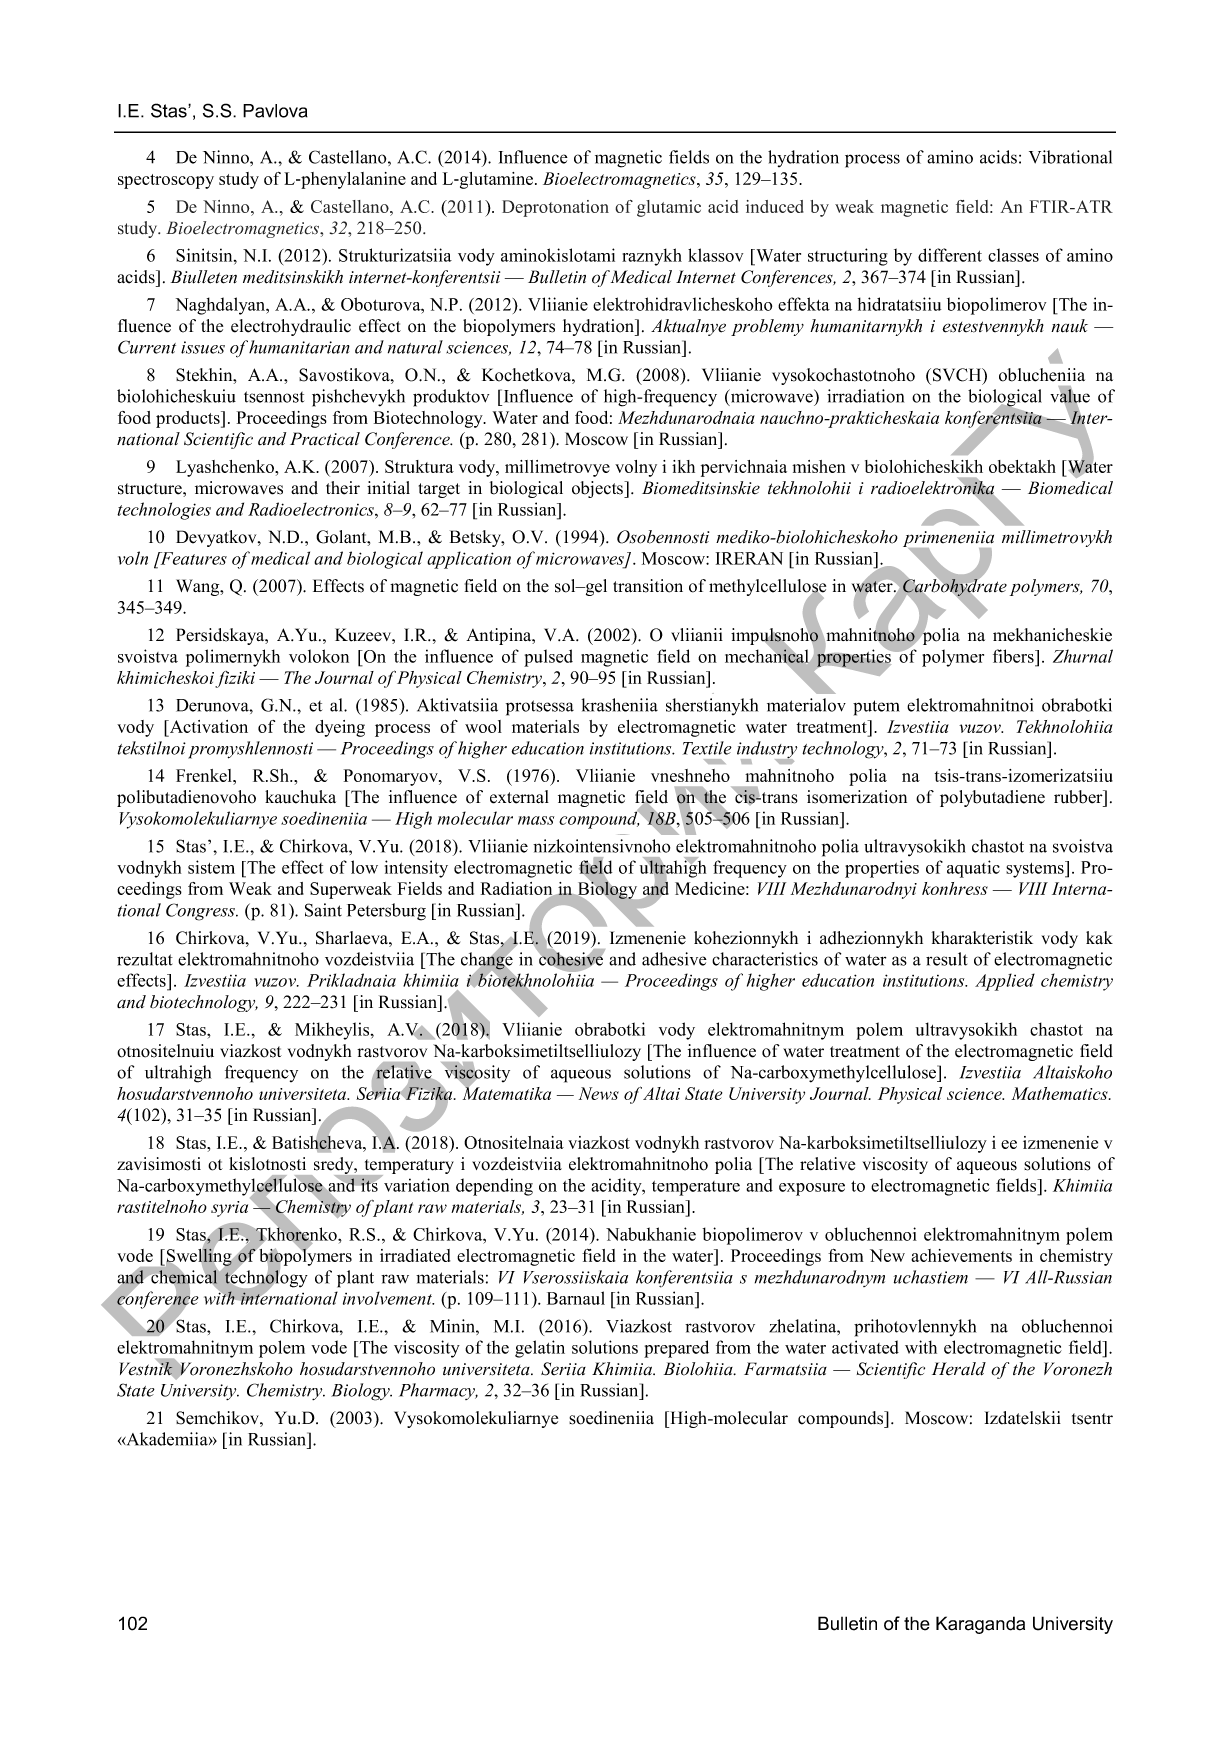 This screenshot has height=1740, width=1230. I want to click on involvement, so click(388, 1298).
